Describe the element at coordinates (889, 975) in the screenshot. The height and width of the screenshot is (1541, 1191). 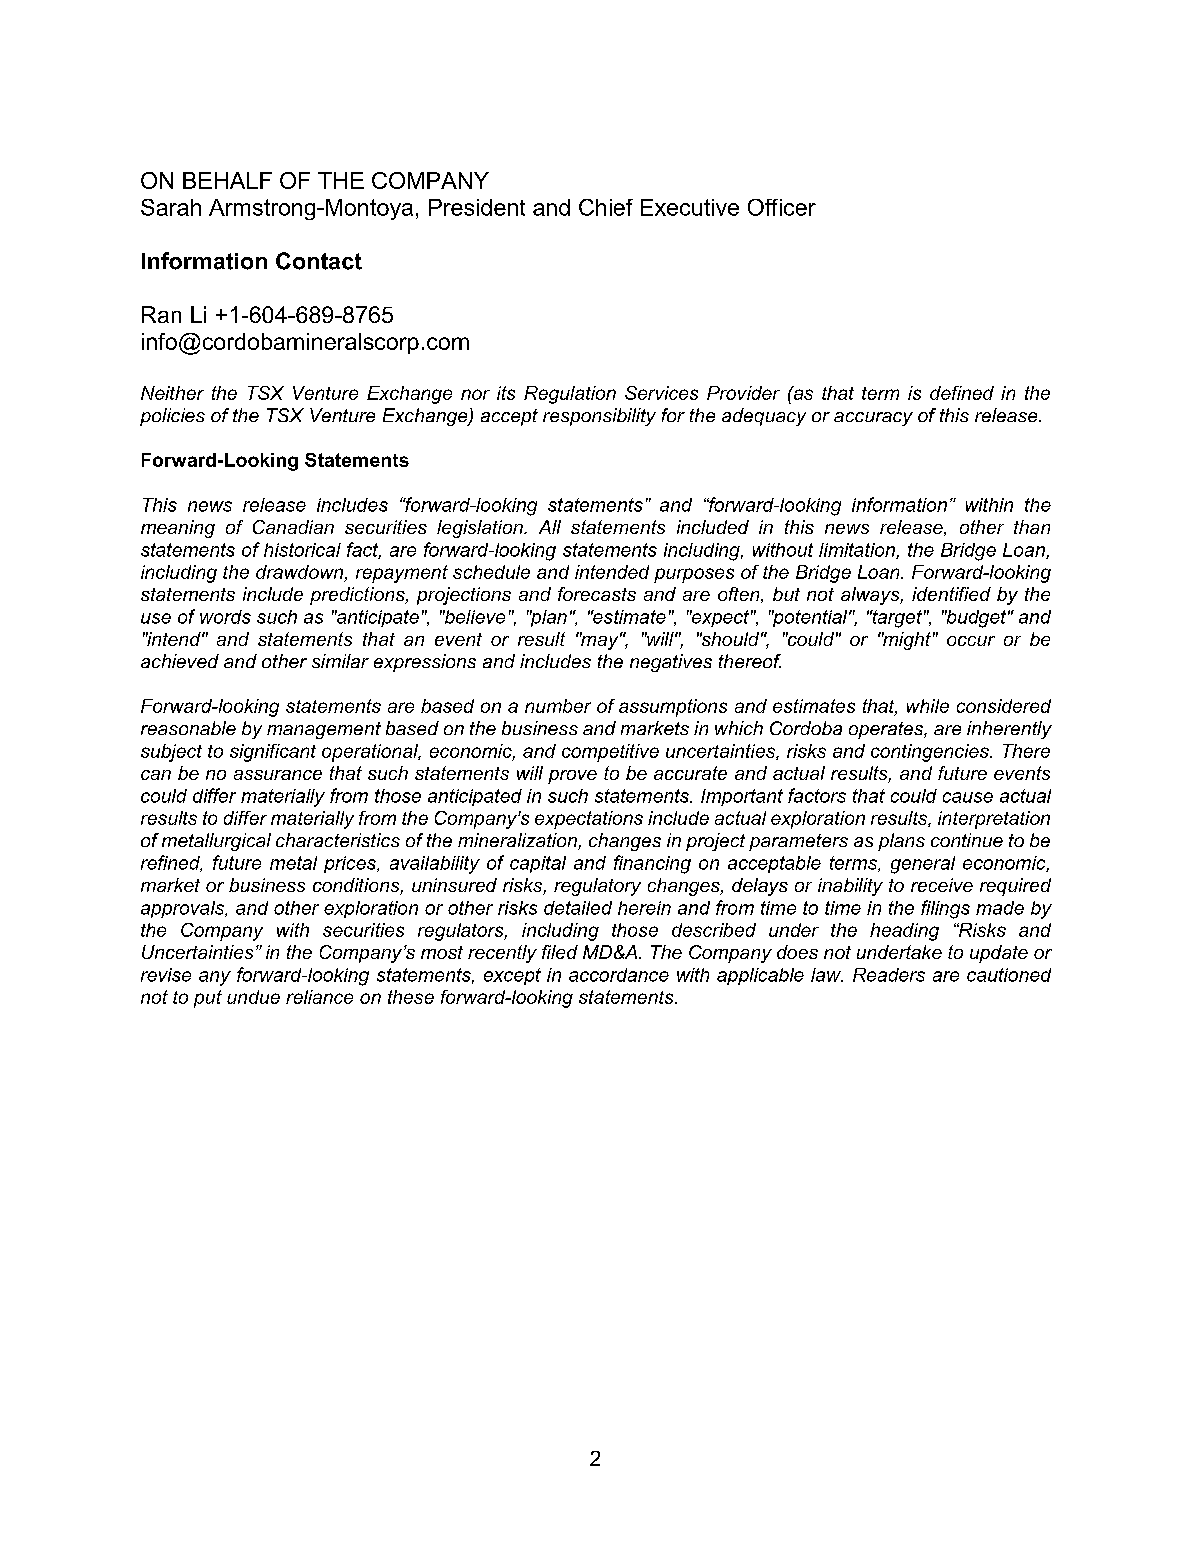
I see `Readers` at that location.
